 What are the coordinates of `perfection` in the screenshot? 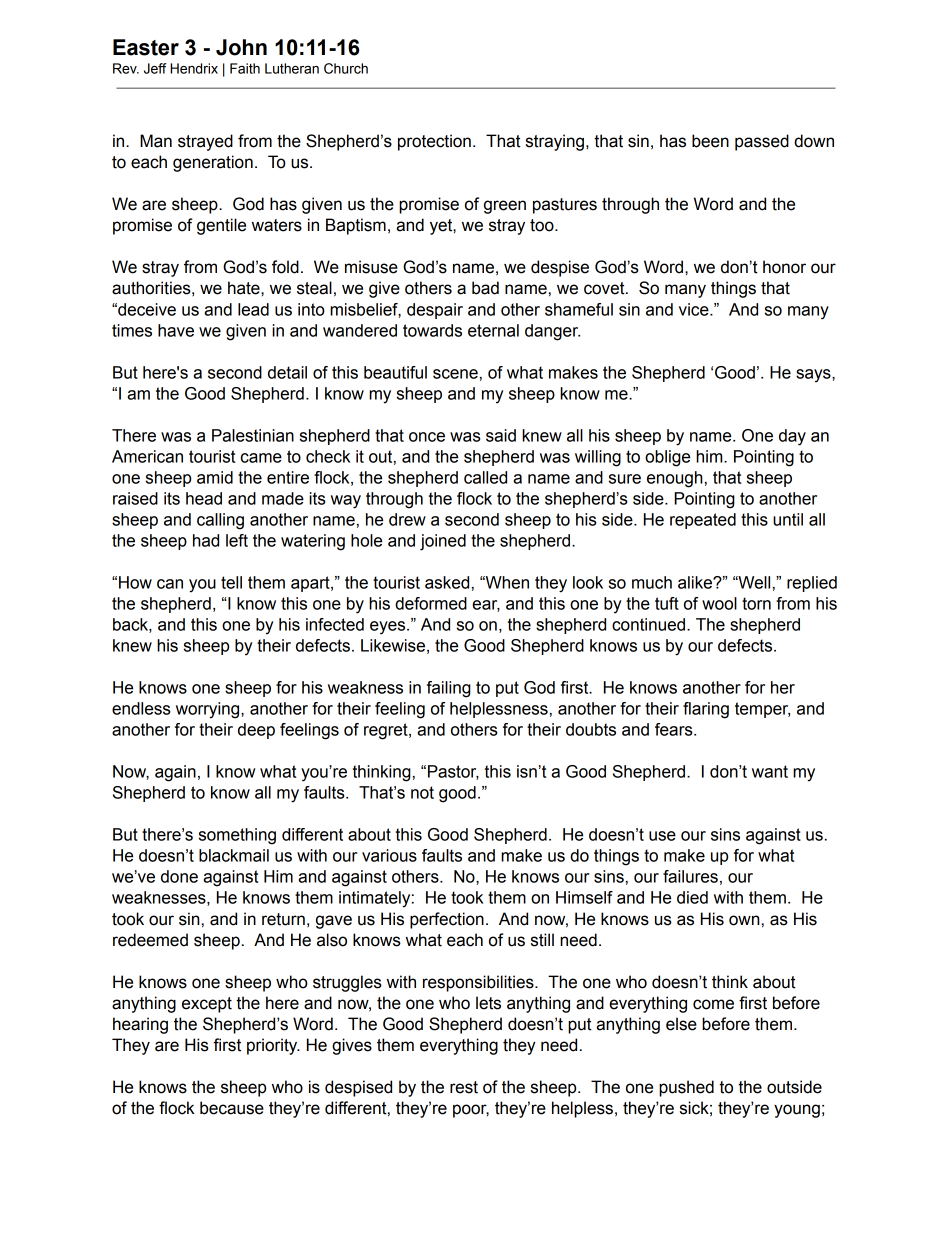 It's located at (447, 920).
